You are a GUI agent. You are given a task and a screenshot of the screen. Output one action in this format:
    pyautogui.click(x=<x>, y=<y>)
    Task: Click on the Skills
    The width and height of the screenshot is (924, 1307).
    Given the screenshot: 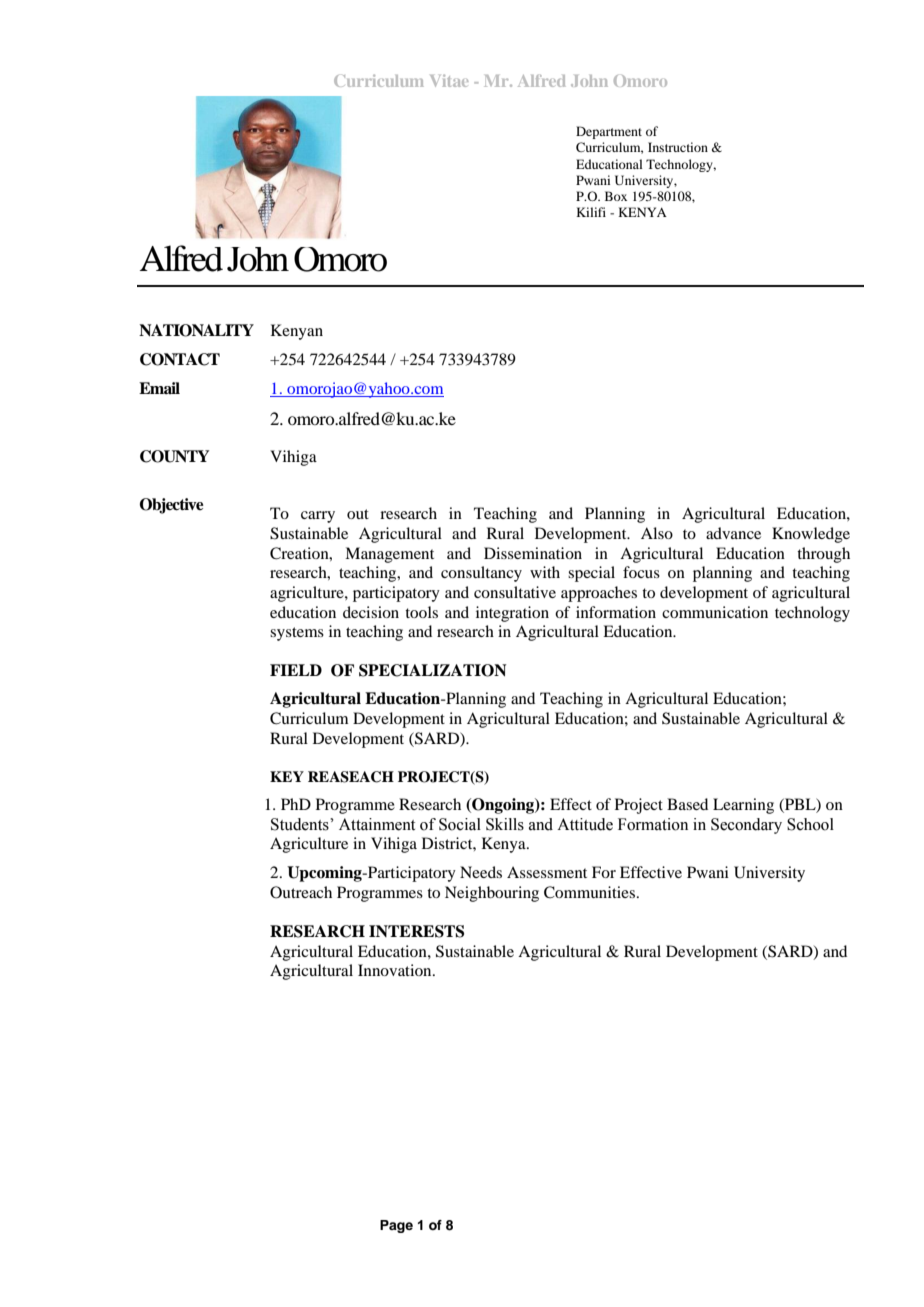 What is the action you would take?
    pyautogui.click(x=505, y=824)
